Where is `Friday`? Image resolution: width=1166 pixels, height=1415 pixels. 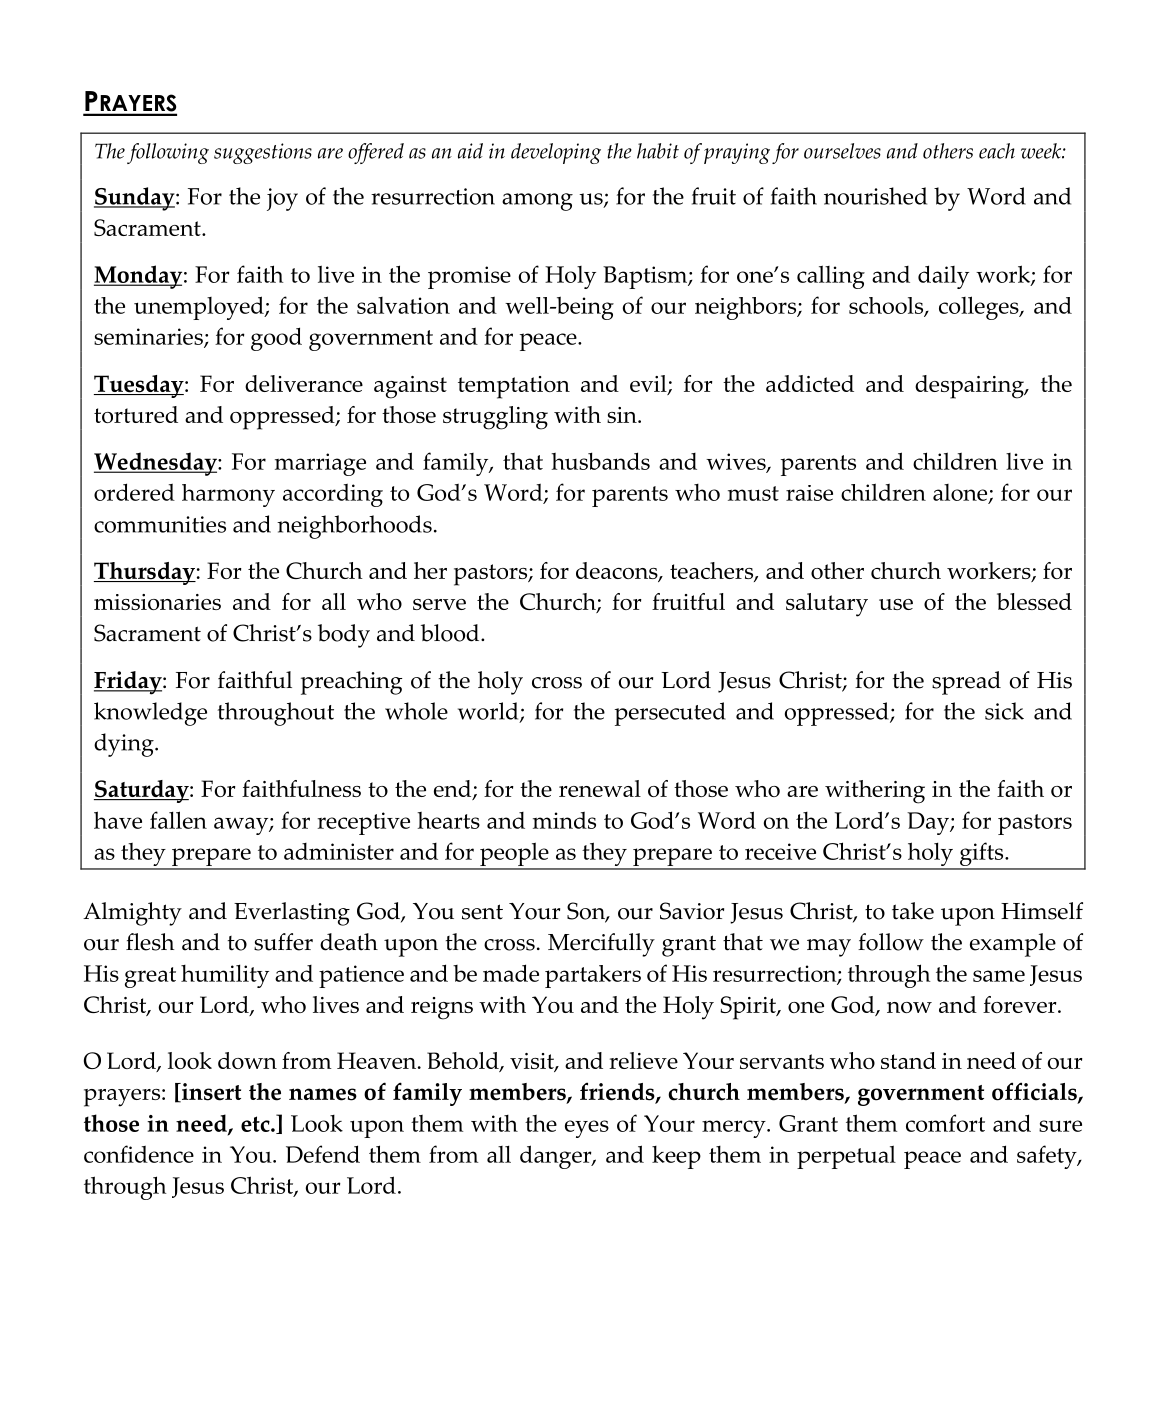 Friday is located at coordinates (129, 683).
